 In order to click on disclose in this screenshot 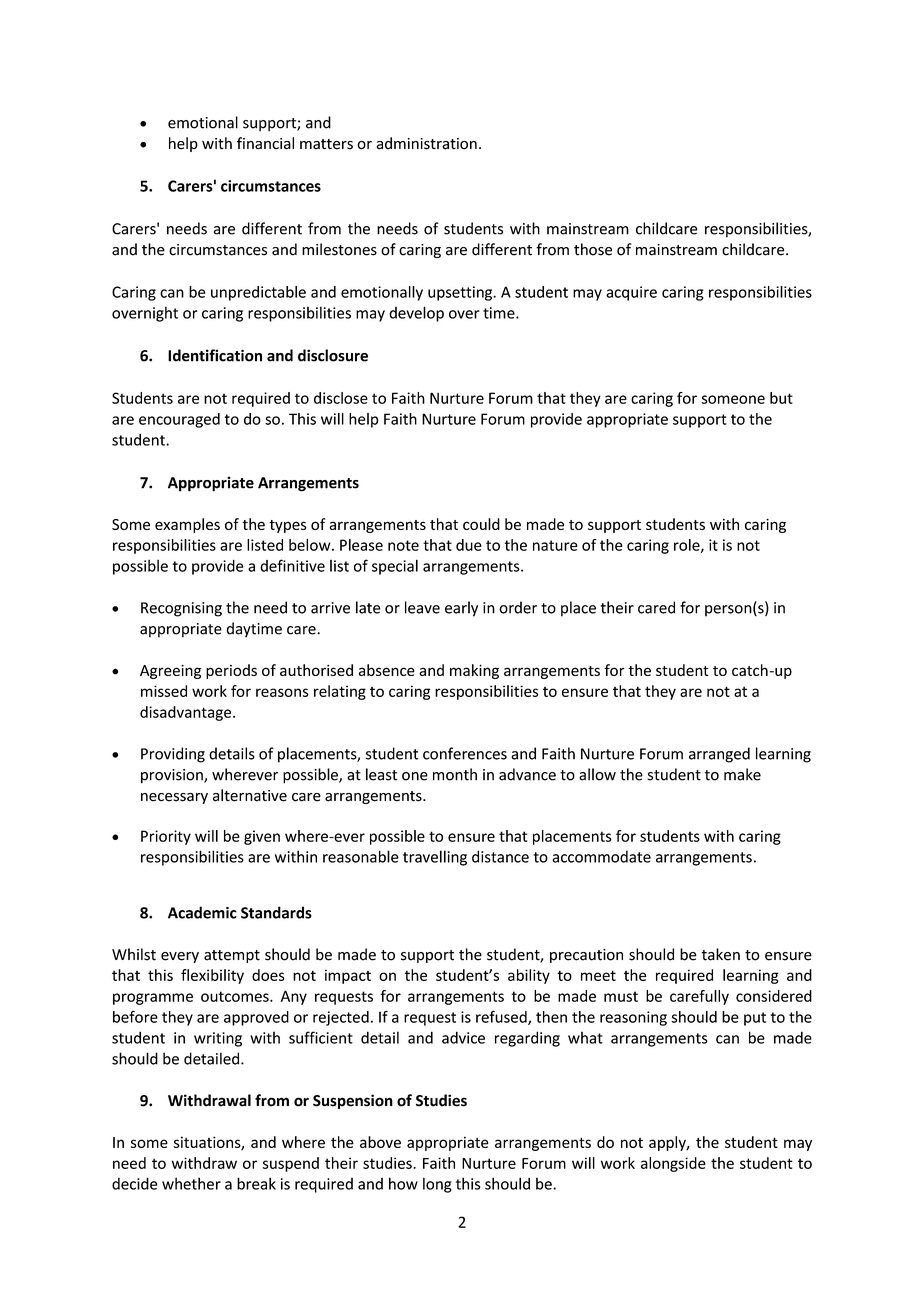, I will do `click(341, 398)`.
